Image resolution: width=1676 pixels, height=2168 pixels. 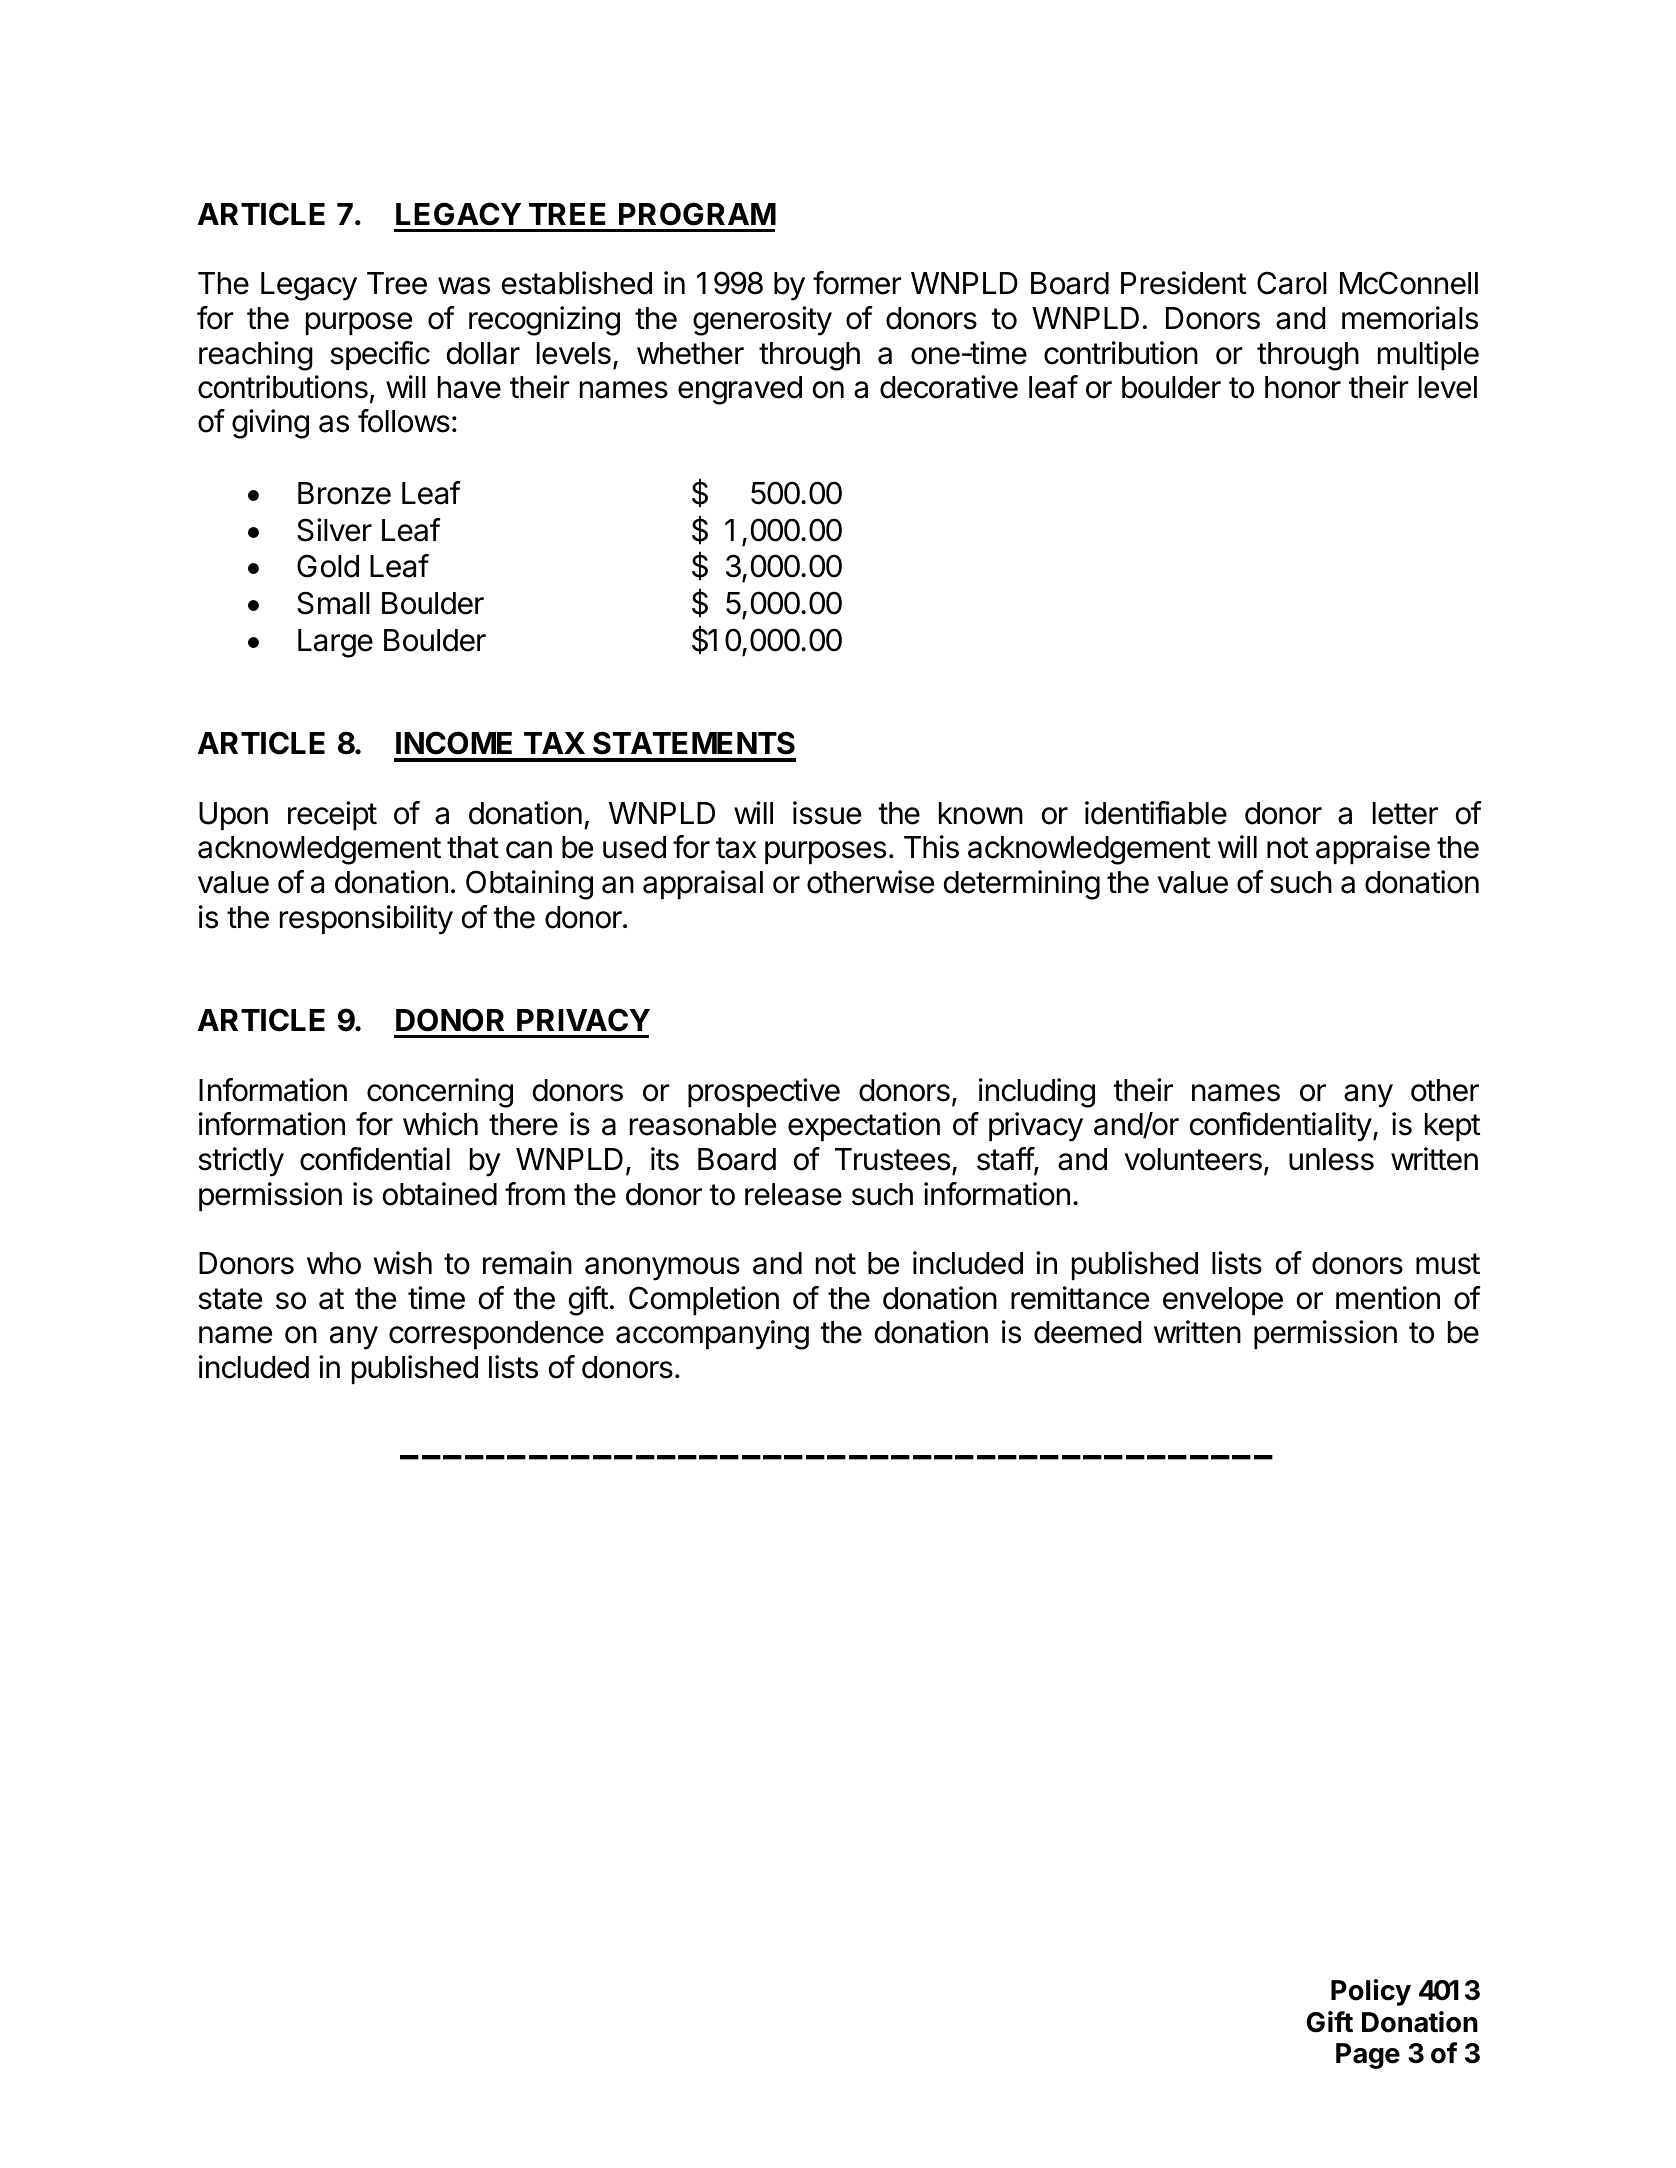 What do you see at coordinates (1388, 1298) in the screenshot?
I see `mention` at bounding box center [1388, 1298].
